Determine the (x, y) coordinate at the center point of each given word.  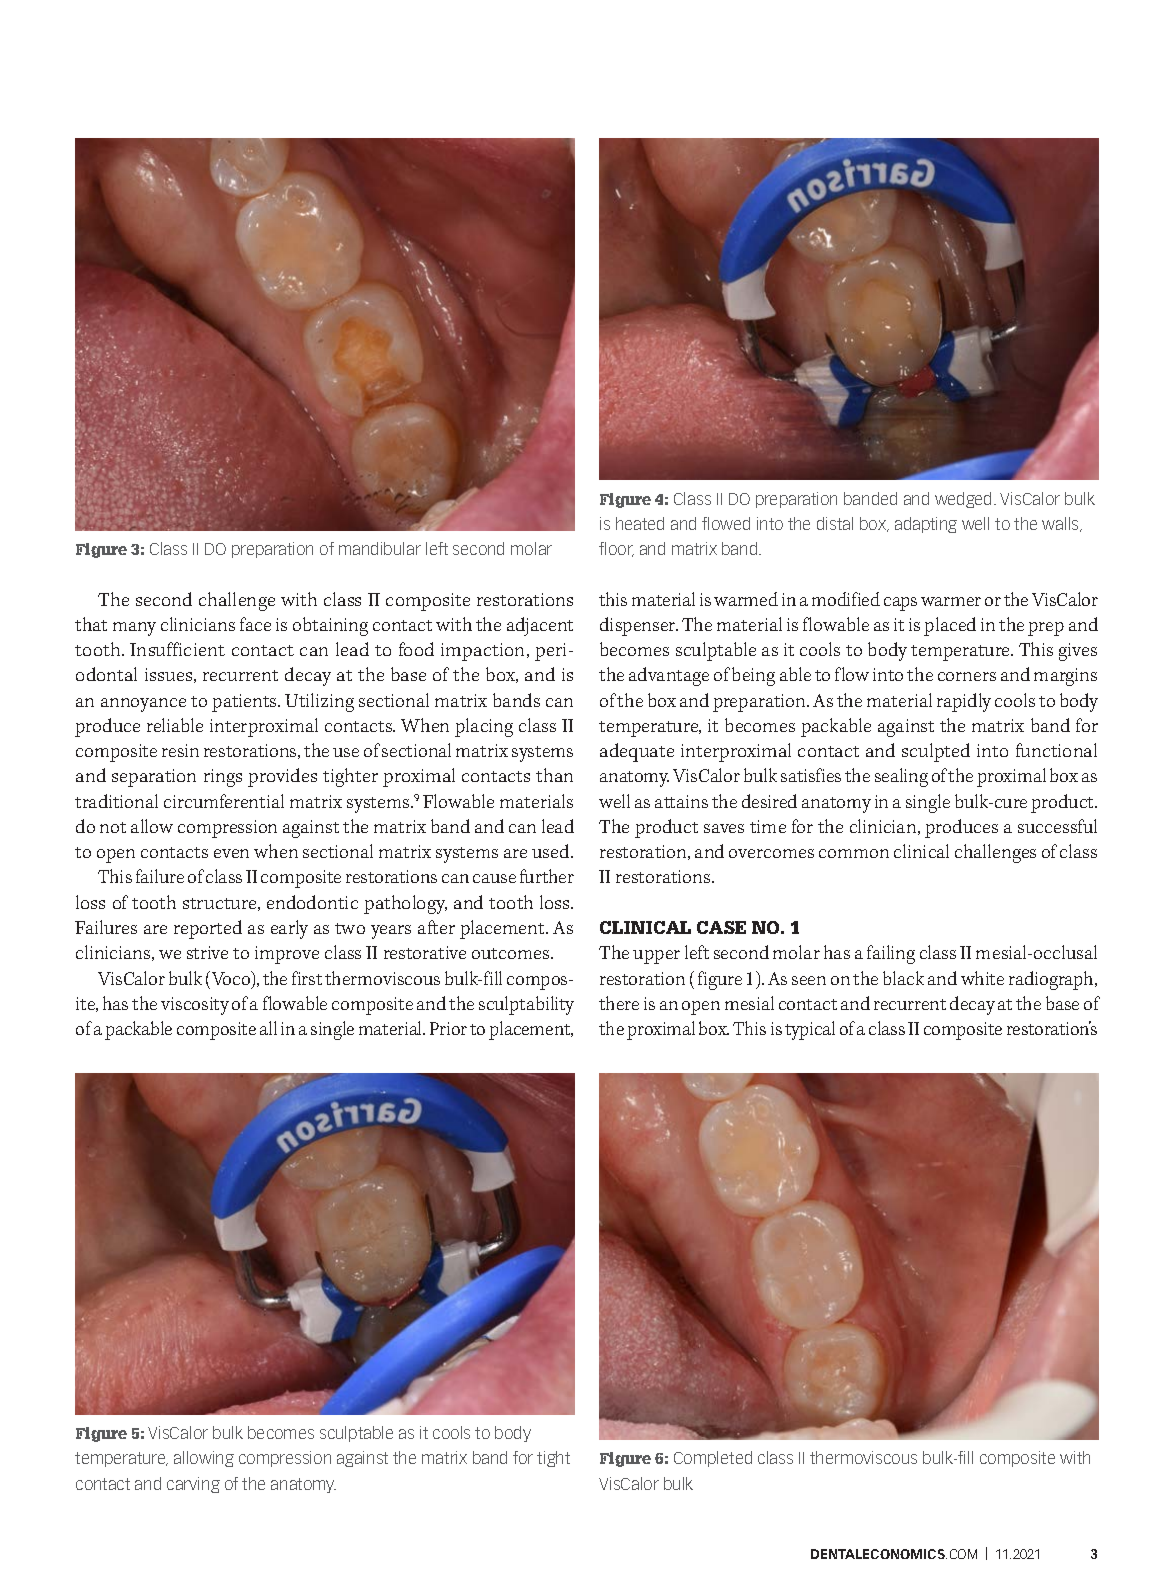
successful (1057, 826)
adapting (926, 525)
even (231, 853)
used (552, 851)
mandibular (380, 548)
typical (810, 1030)
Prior (448, 1028)
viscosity (195, 1006)
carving (193, 1485)
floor (616, 549)
